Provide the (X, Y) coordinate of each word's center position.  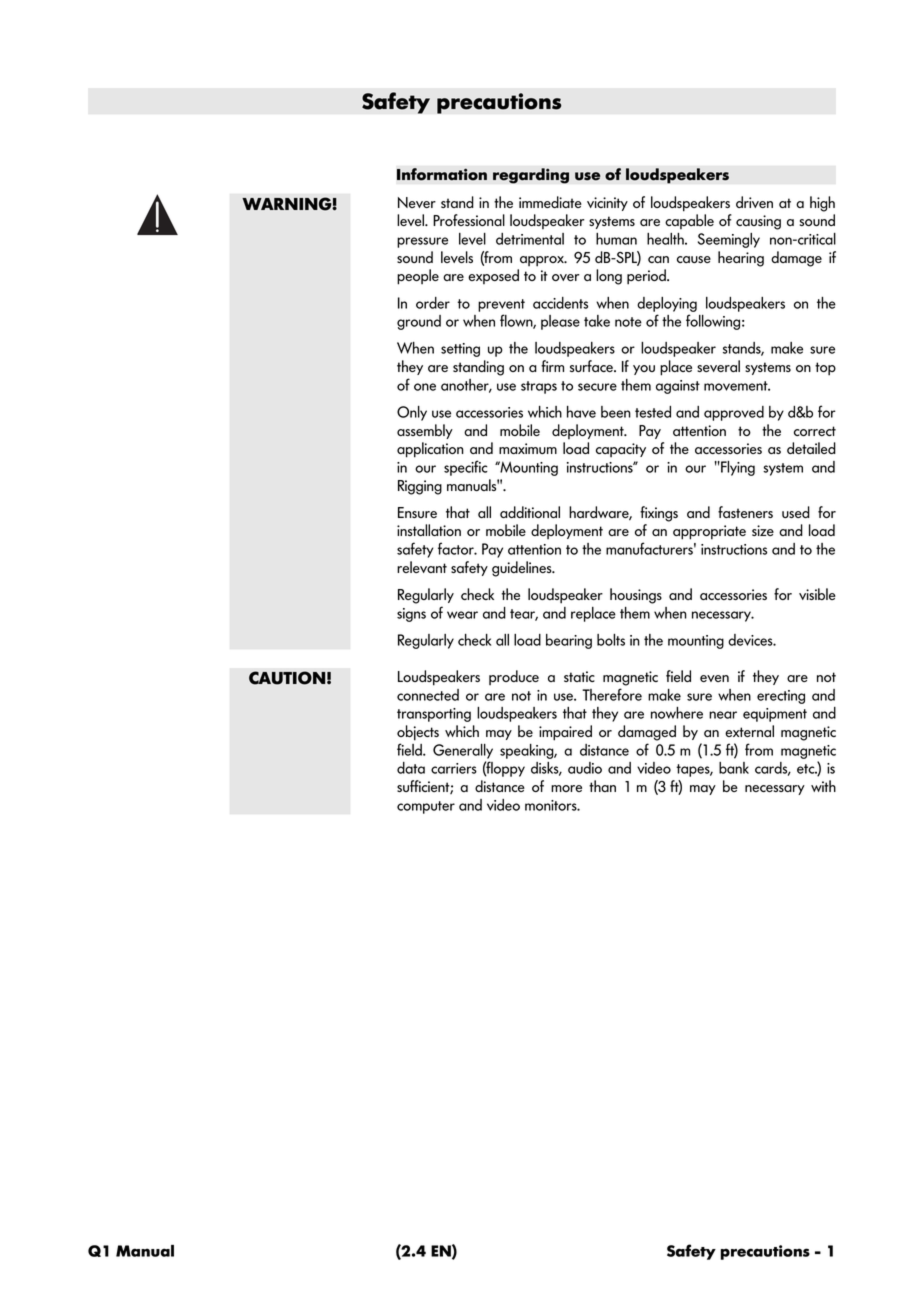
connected (428, 695)
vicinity (607, 204)
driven (754, 202)
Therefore (612, 694)
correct (815, 431)
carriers (454, 768)
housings (636, 596)
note (628, 322)
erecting (781, 697)
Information (442, 174)
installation (429, 530)
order (433, 303)
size (763, 530)
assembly (425, 431)
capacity (621, 450)
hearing (741, 259)
